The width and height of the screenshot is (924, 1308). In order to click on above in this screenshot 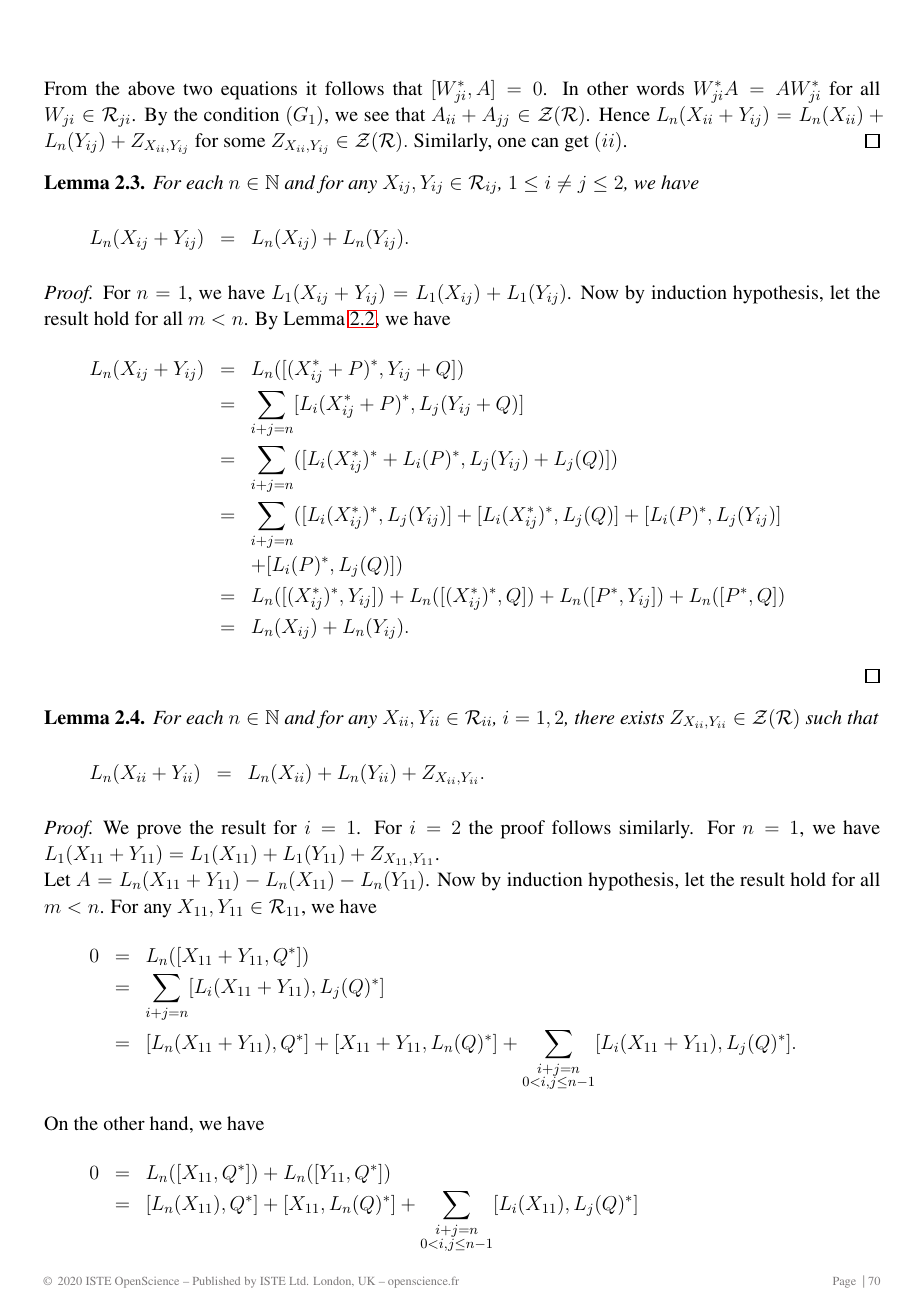, I will do `click(151, 88)`.
